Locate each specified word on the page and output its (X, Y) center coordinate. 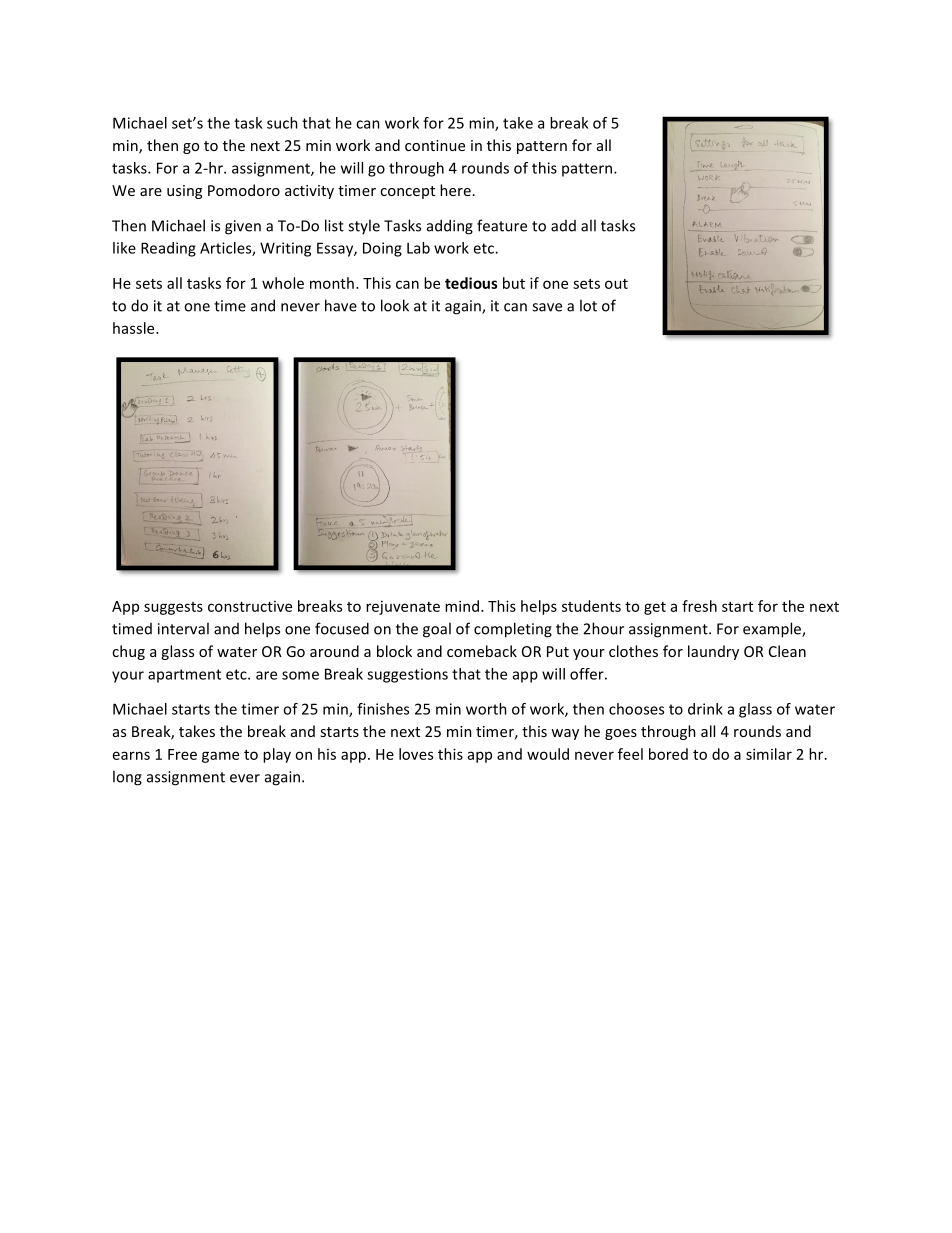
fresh (699, 606)
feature (502, 225)
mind (462, 606)
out (616, 284)
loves (416, 754)
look (395, 305)
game (220, 757)
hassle (135, 328)
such (282, 123)
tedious (471, 283)
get (655, 608)
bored (668, 754)
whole (283, 283)
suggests (173, 608)
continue (435, 145)
